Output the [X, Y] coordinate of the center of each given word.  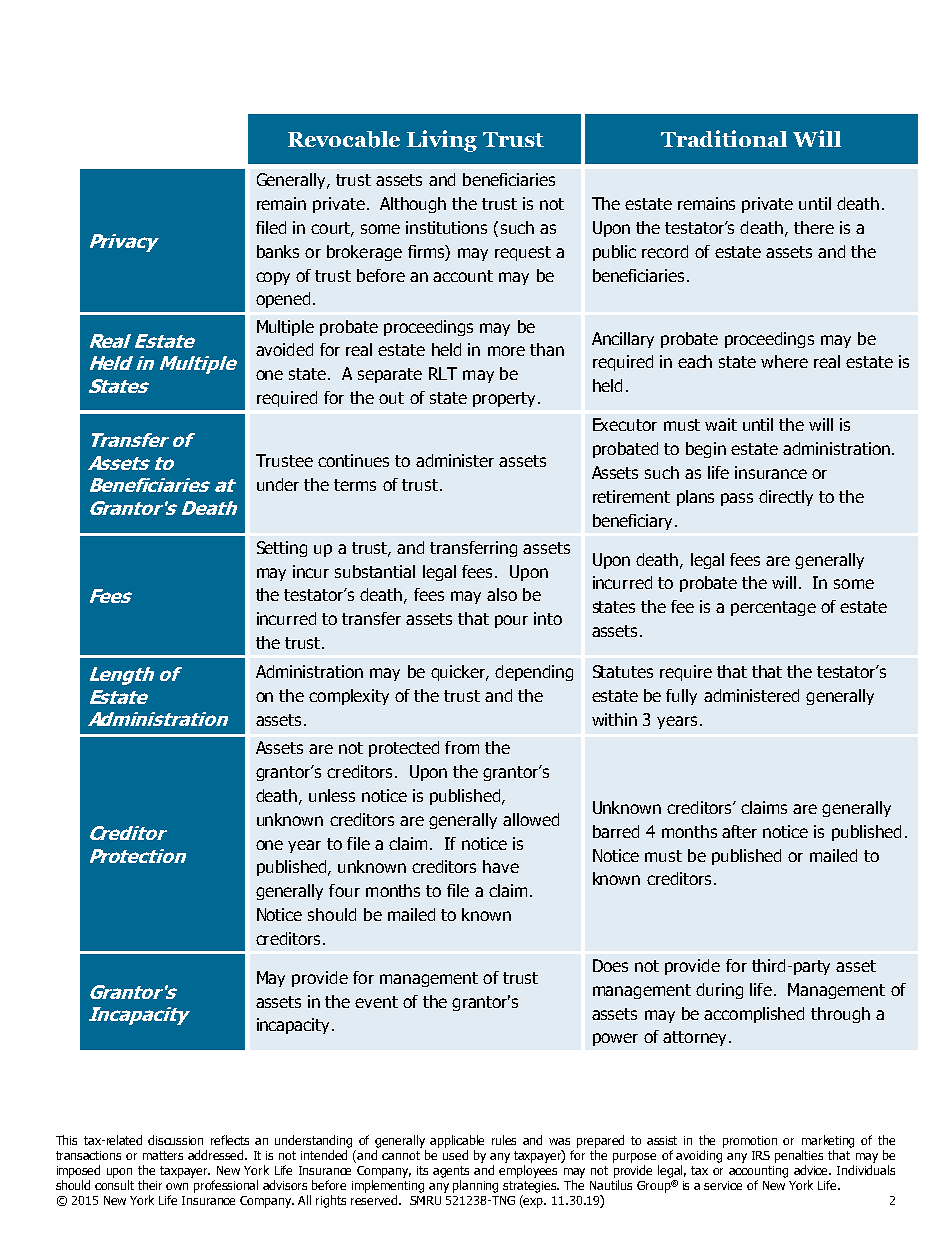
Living [442, 141]
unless [332, 795]
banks [278, 251]
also [502, 594]
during [719, 991]
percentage [773, 608]
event [376, 1002]
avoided [284, 349]
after [739, 831]
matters [163, 1155]
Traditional [724, 138]
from [462, 747]
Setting [282, 549]
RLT [443, 373]
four [344, 890]
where [784, 361]
